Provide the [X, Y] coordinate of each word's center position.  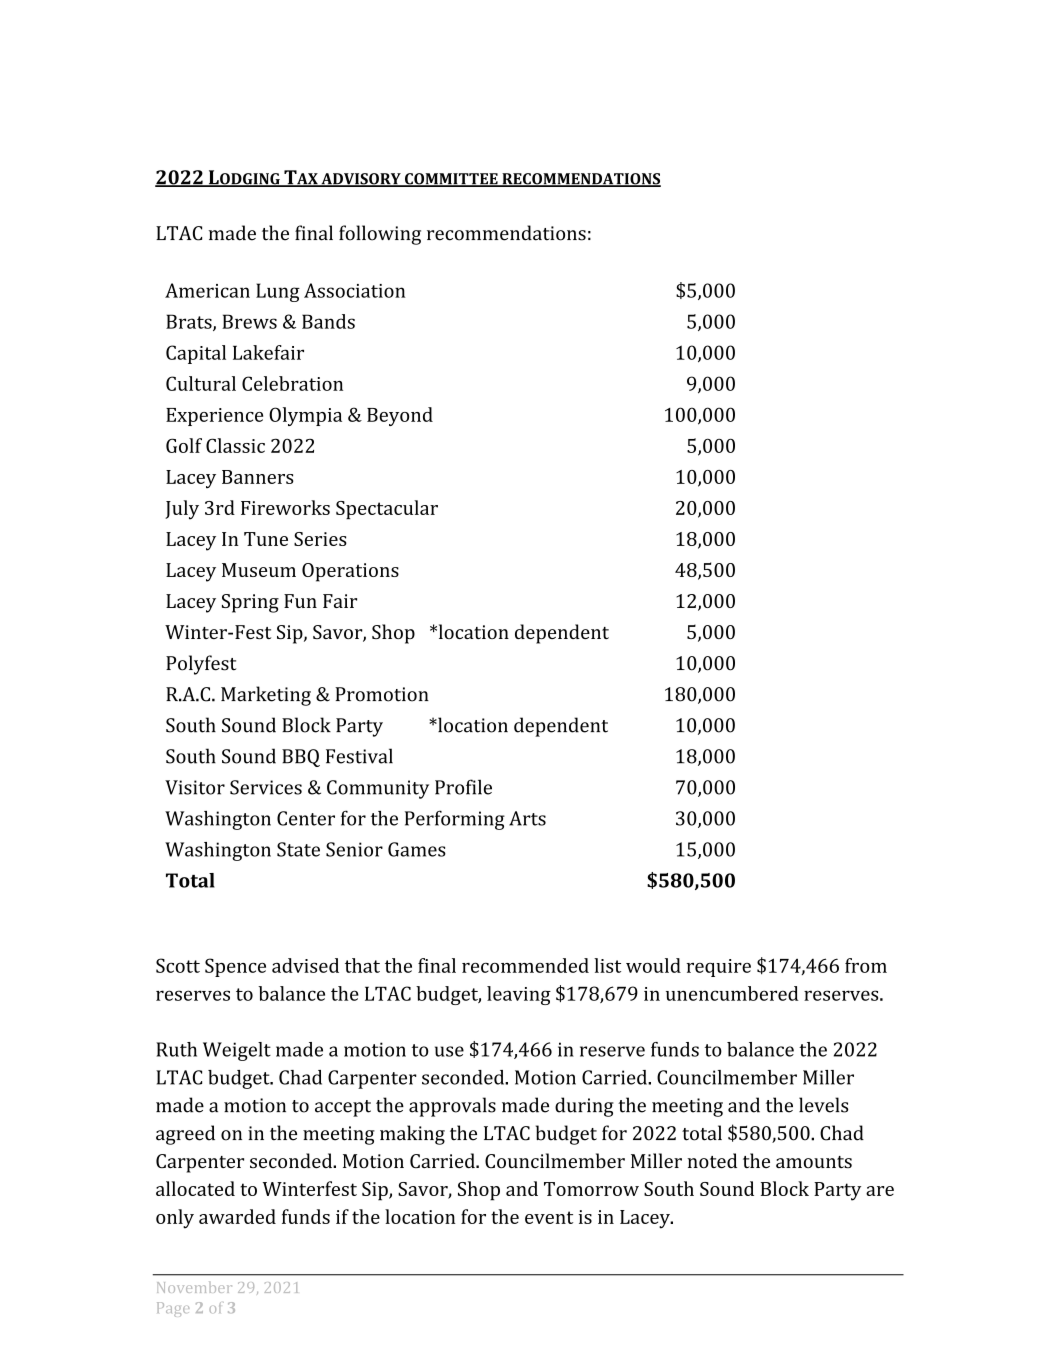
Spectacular [387, 509]
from [866, 965]
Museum [259, 570]
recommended [525, 965]
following [380, 235]
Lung [278, 292]
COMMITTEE [451, 180]
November [194, 1287]
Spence [235, 967]
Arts [527, 818]
